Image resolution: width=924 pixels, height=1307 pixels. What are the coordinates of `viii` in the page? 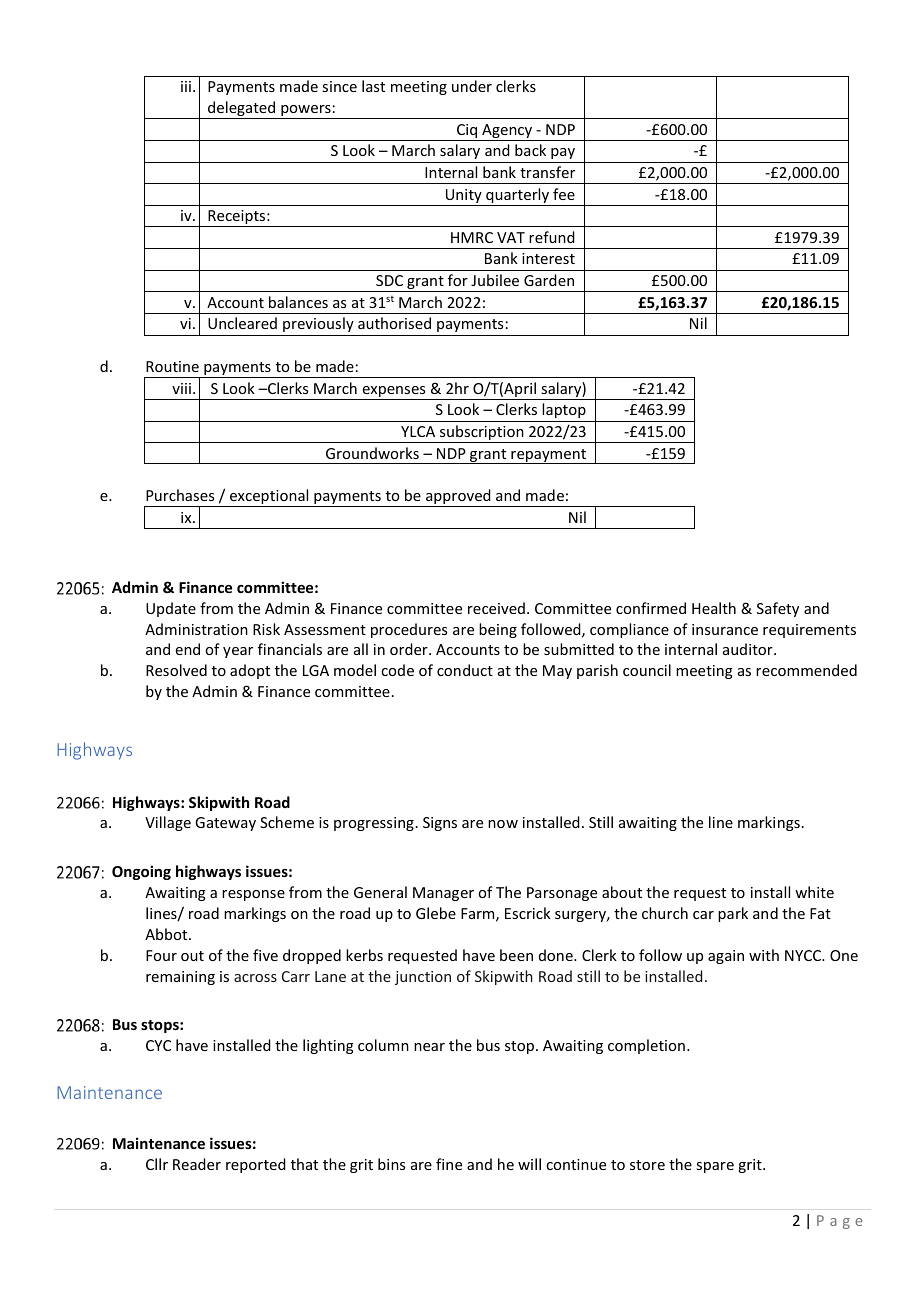 It's located at (181, 388).
